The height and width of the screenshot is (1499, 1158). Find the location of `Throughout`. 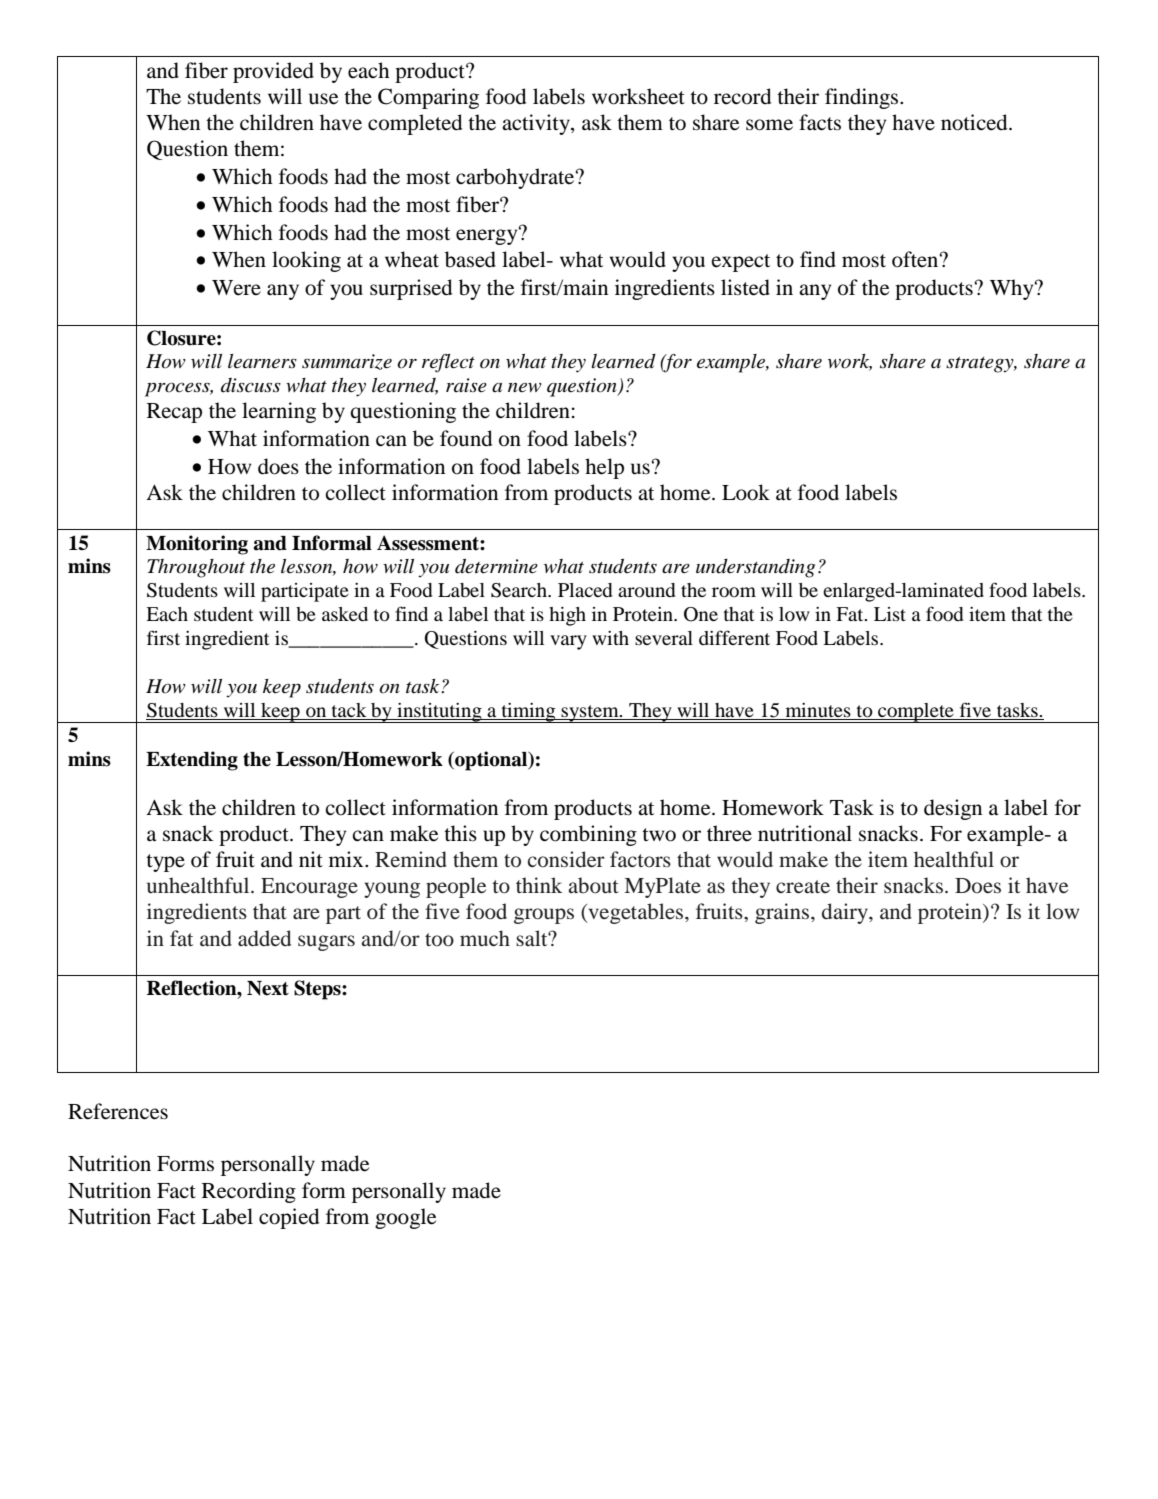

Throughout is located at coordinates (196, 568).
